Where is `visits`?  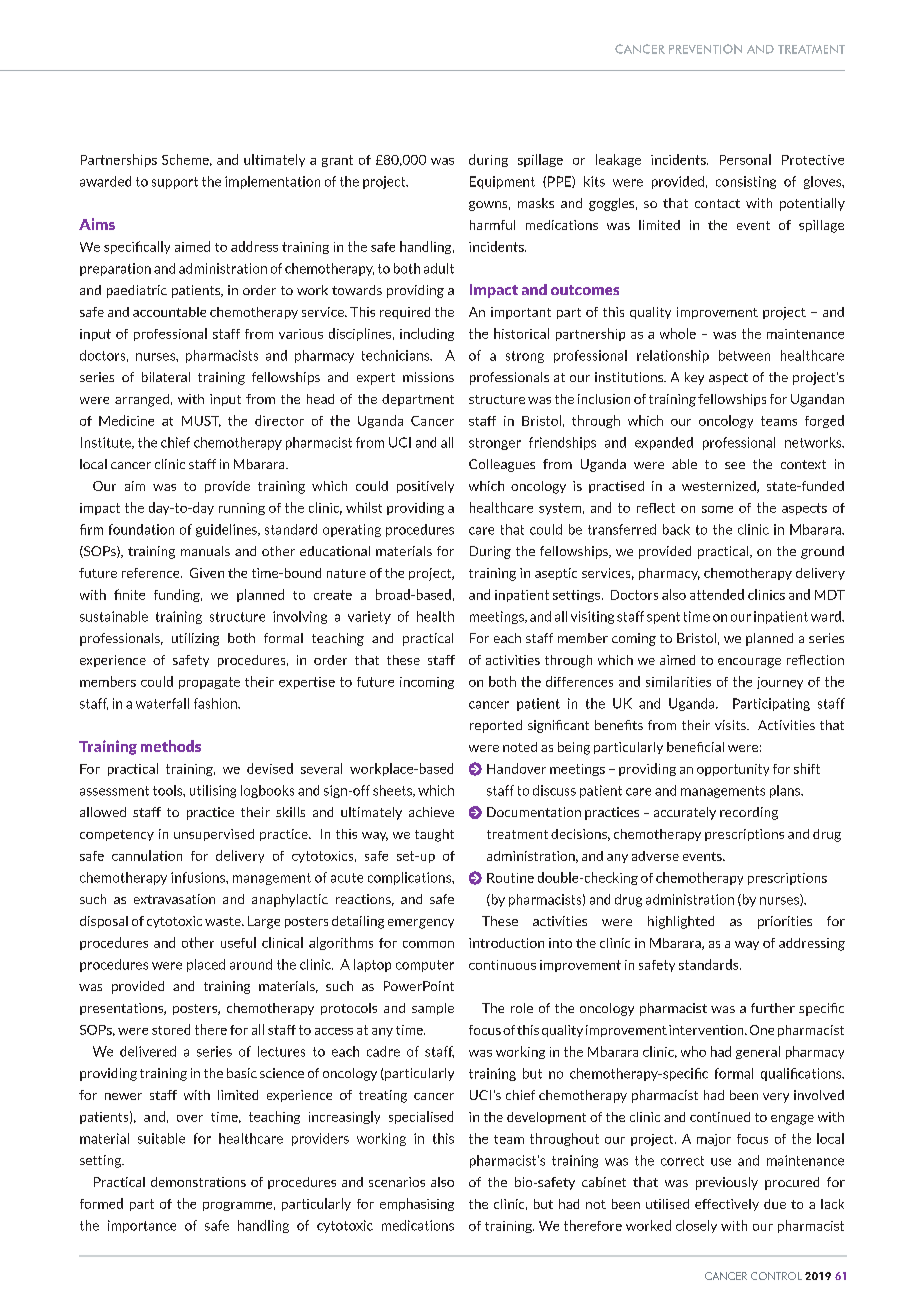 visits is located at coordinates (731, 725).
